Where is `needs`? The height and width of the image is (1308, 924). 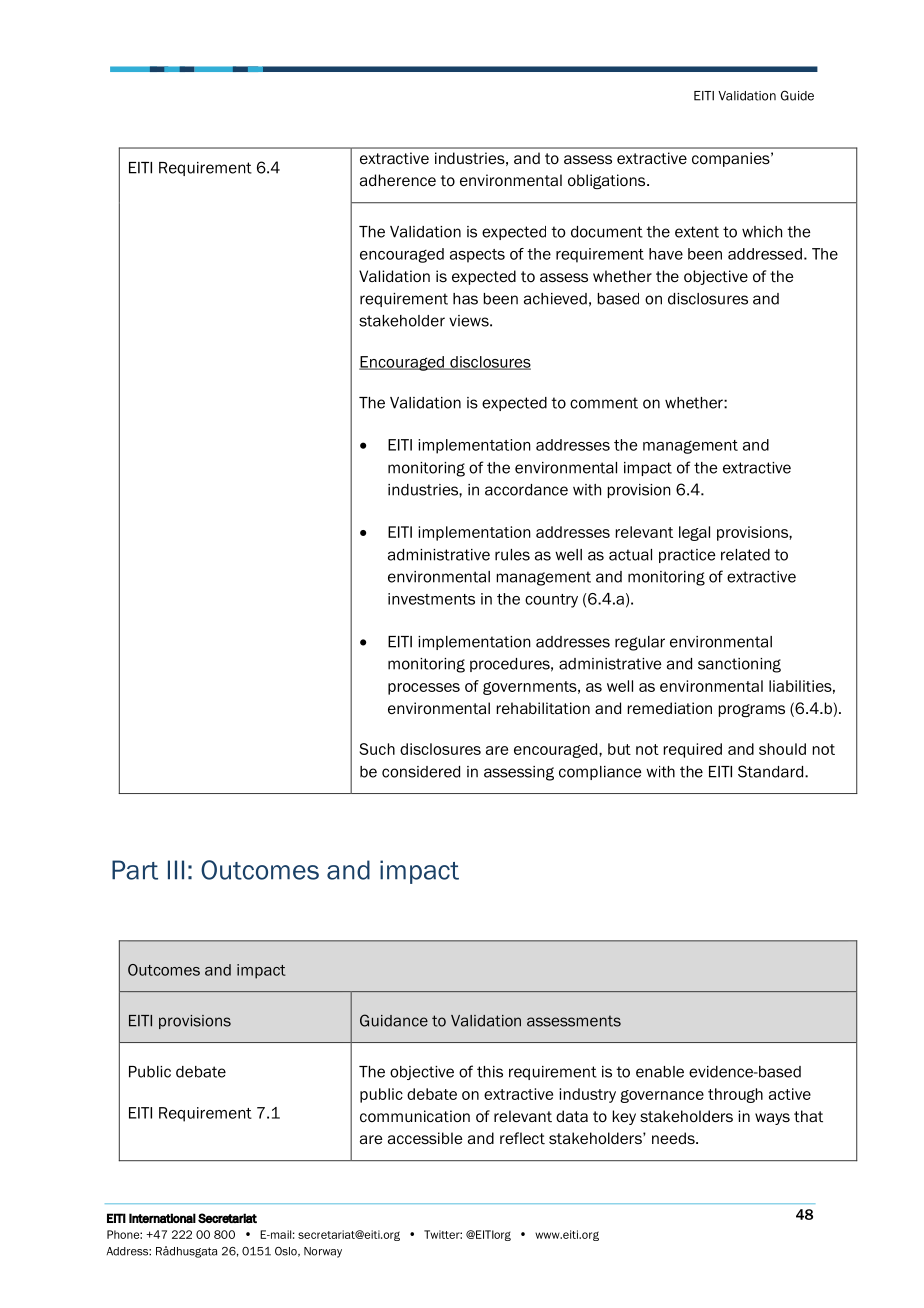
needs is located at coordinates (674, 1138).
